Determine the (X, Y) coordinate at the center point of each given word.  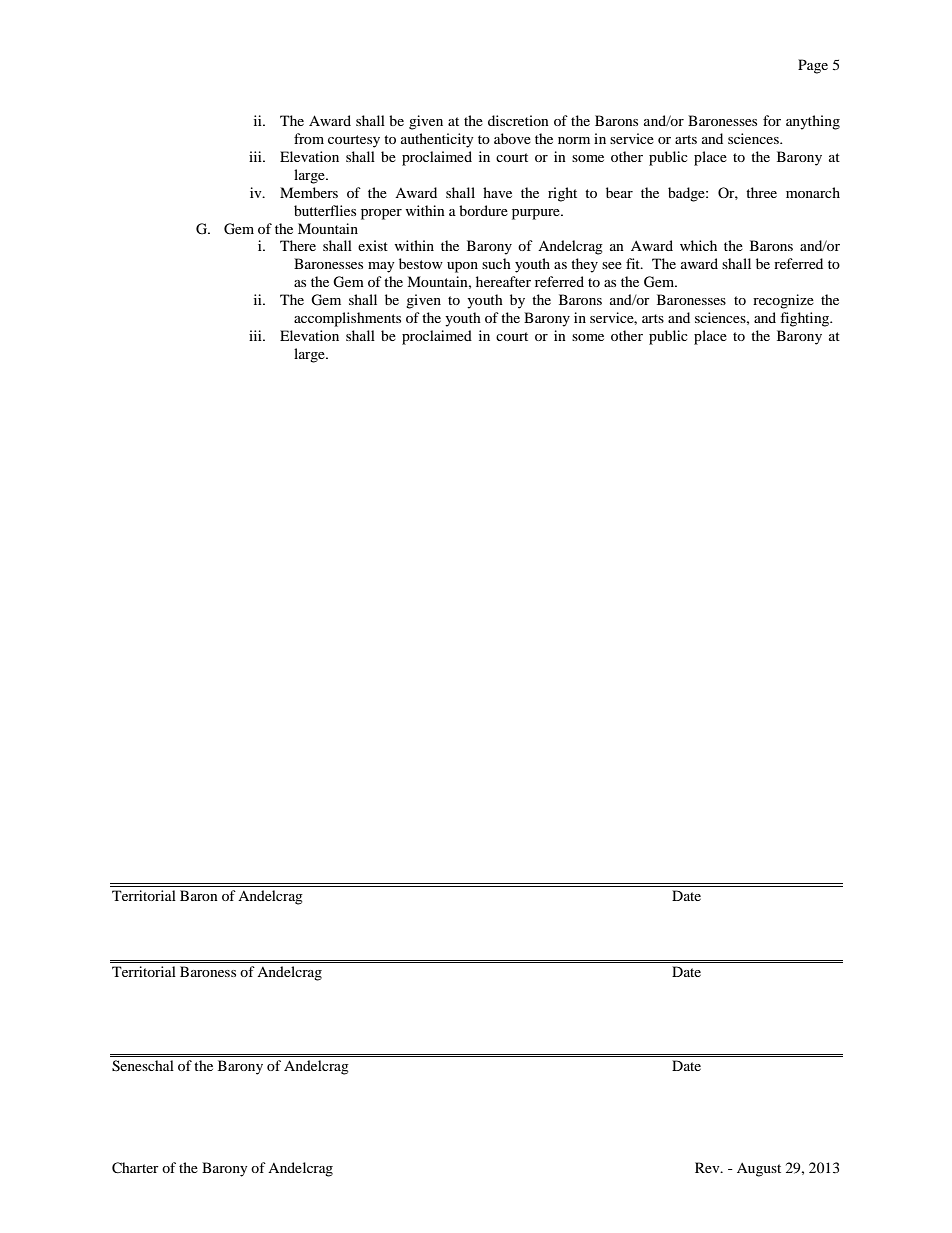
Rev (708, 1167)
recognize (783, 301)
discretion (518, 120)
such (496, 263)
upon (462, 267)
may (381, 267)
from (309, 138)
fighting (806, 319)
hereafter (503, 281)
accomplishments (347, 319)
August (759, 1170)
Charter (135, 1168)
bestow (421, 263)
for (772, 120)
